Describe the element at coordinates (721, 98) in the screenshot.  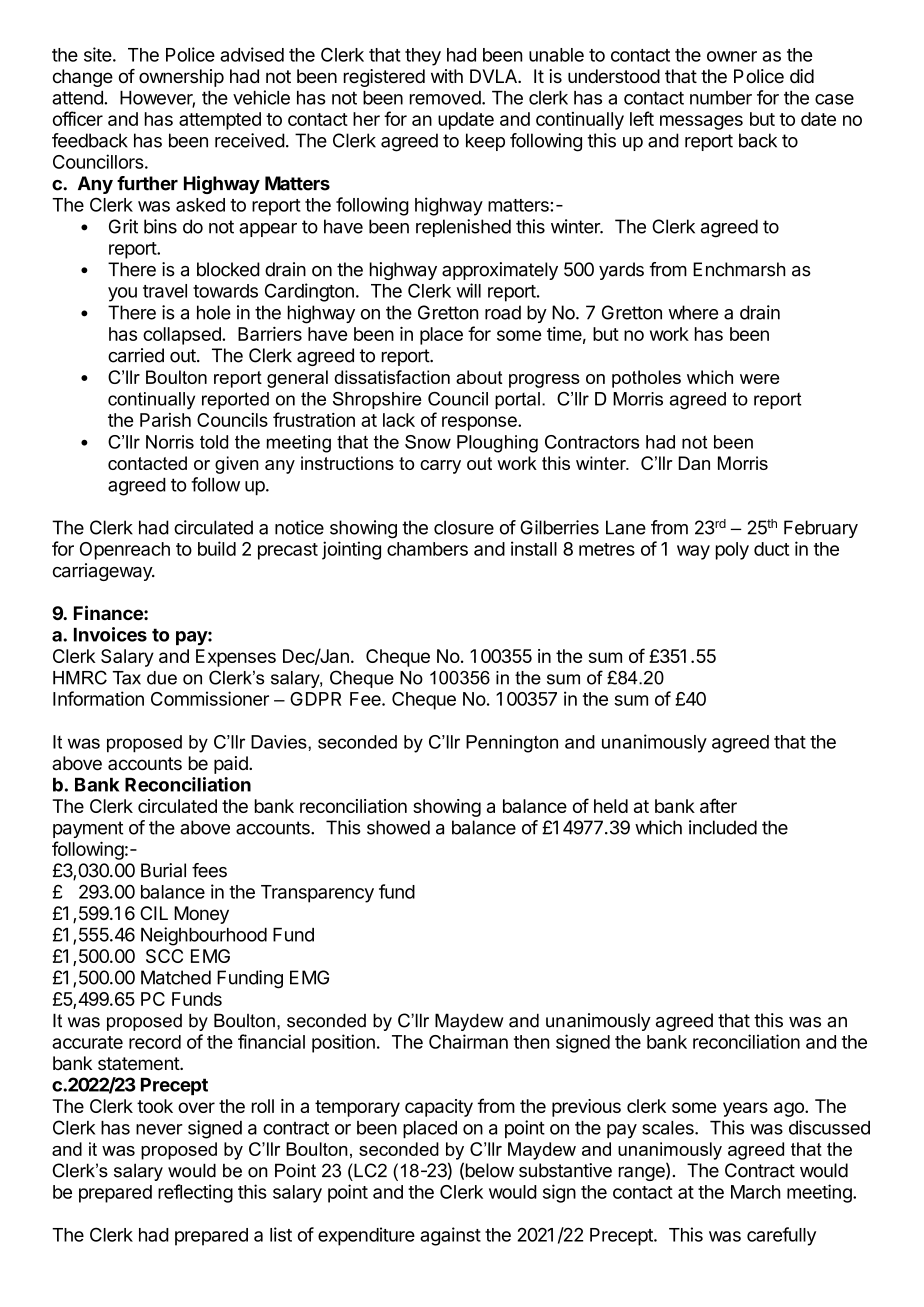
I see `number` at that location.
